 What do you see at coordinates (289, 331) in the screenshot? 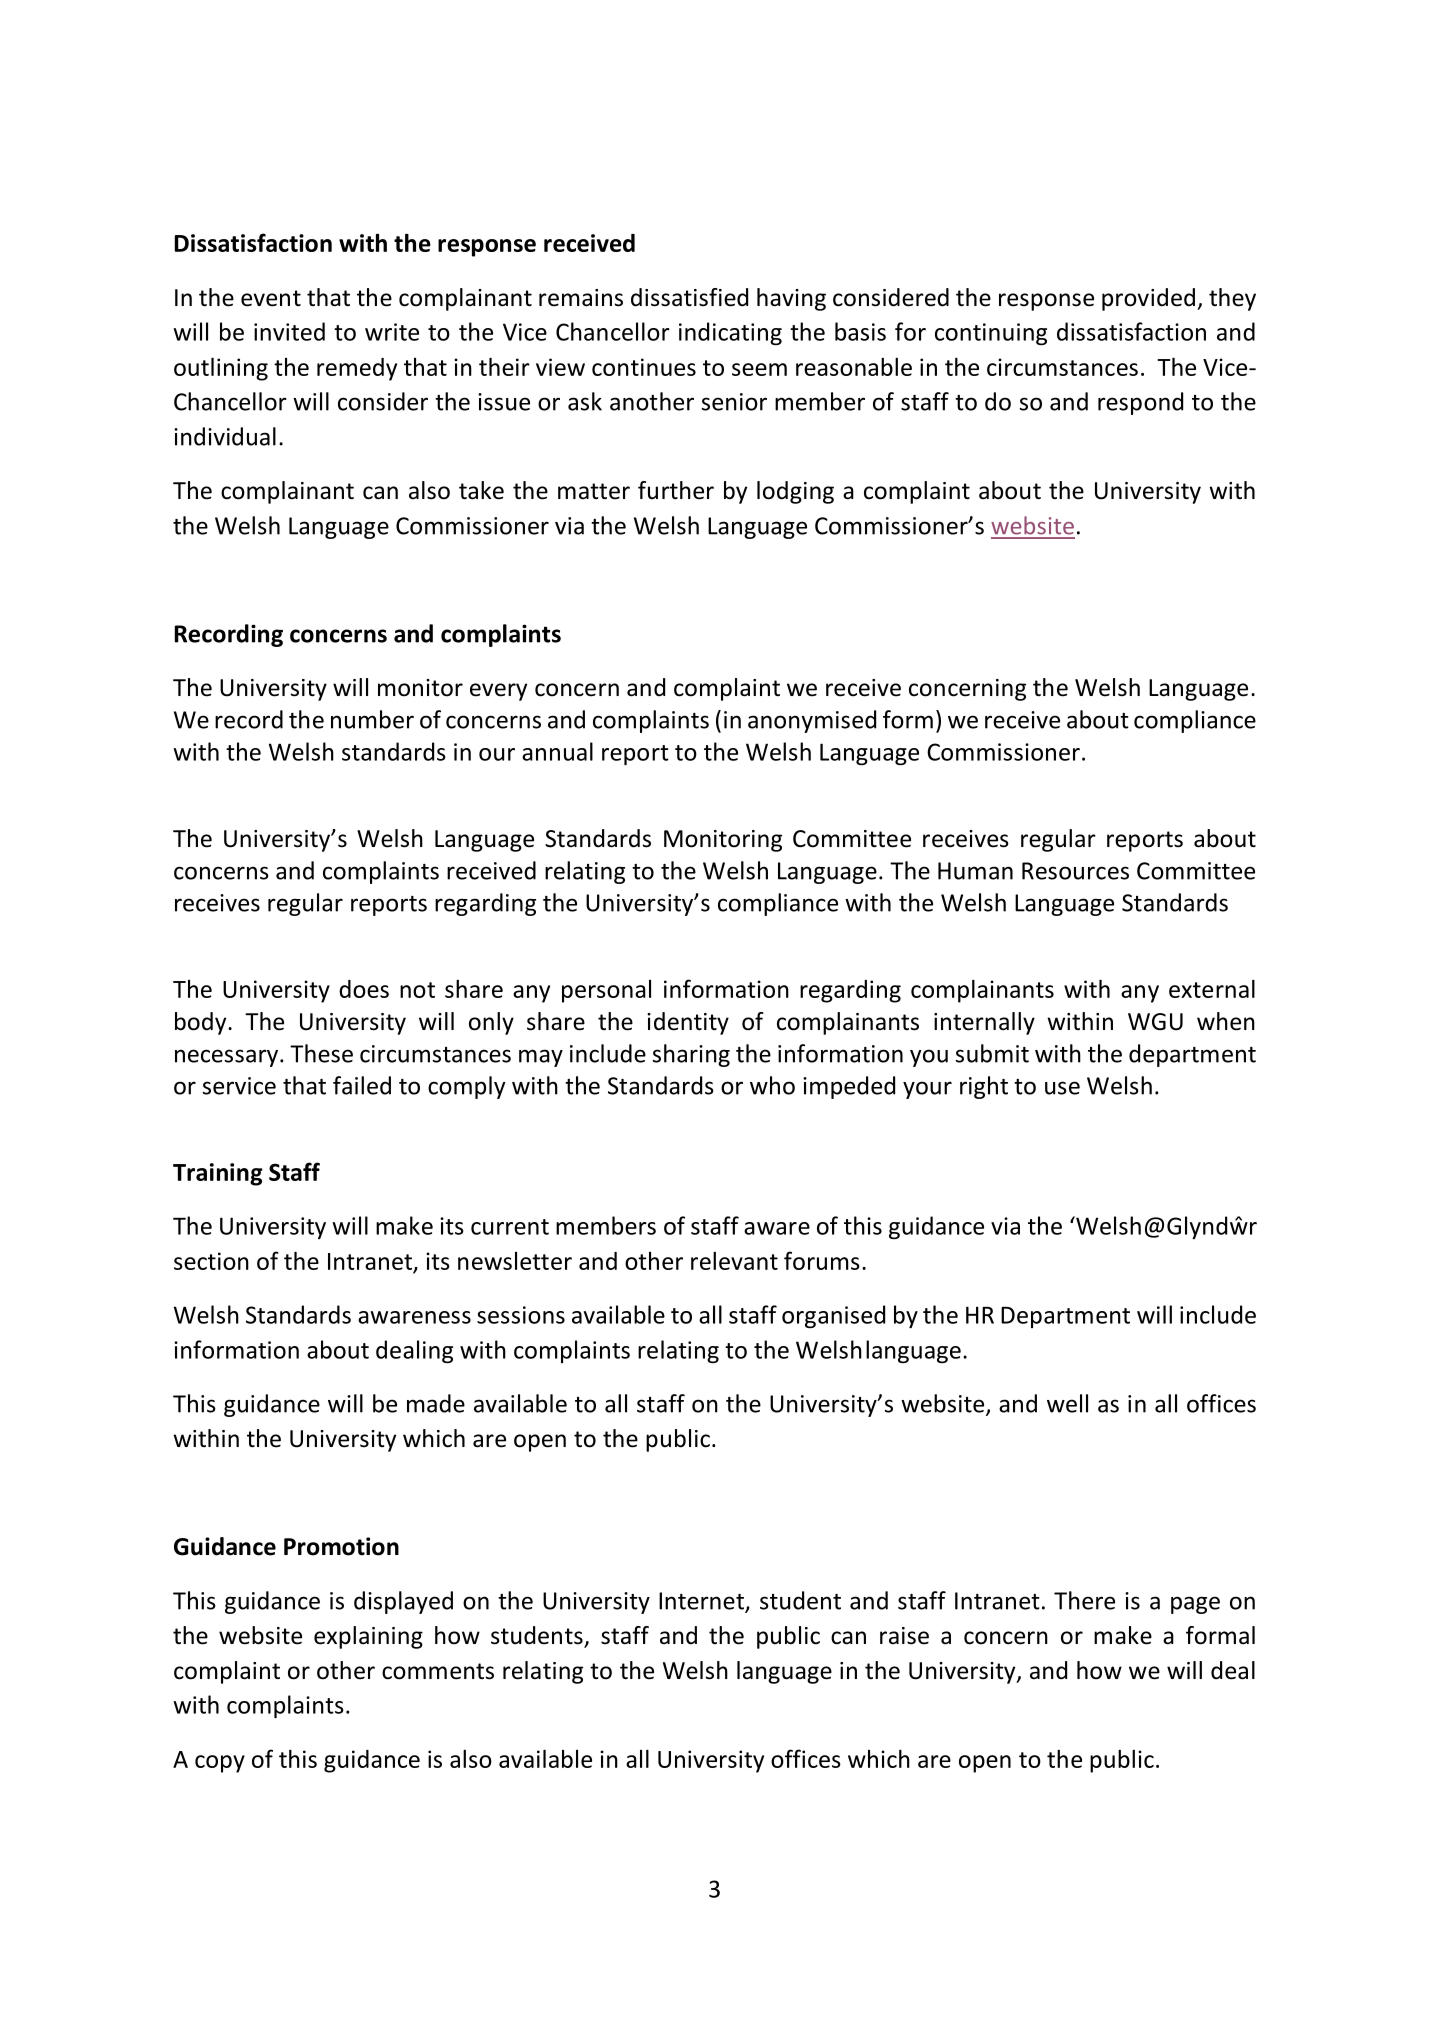
I see `invited` at bounding box center [289, 331].
